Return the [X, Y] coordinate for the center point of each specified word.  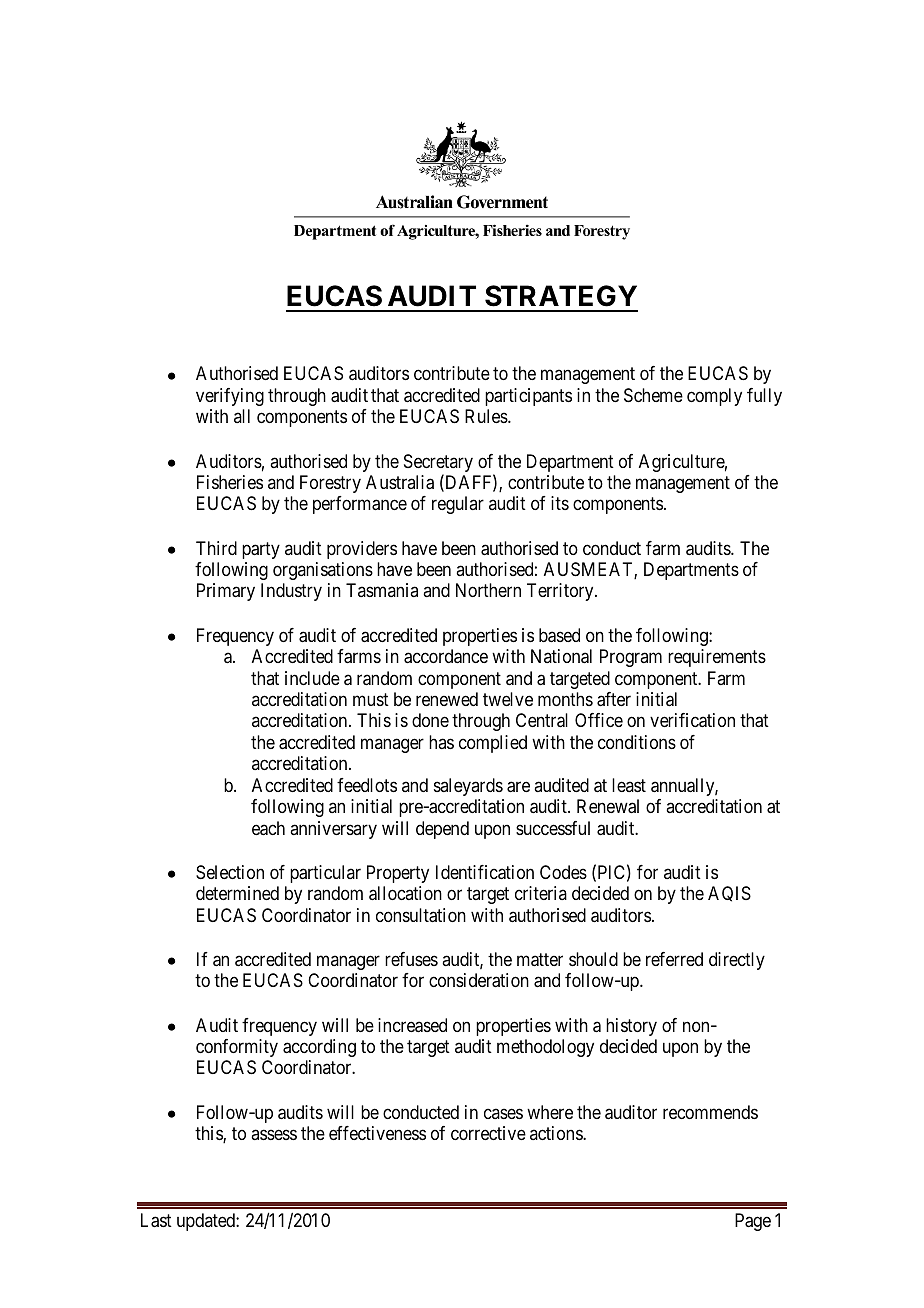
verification [692, 720]
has [441, 742]
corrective [488, 1133]
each [268, 828]
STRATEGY [561, 296]
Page [753, 1222]
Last [156, 1220]
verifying [230, 397]
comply [714, 397]
